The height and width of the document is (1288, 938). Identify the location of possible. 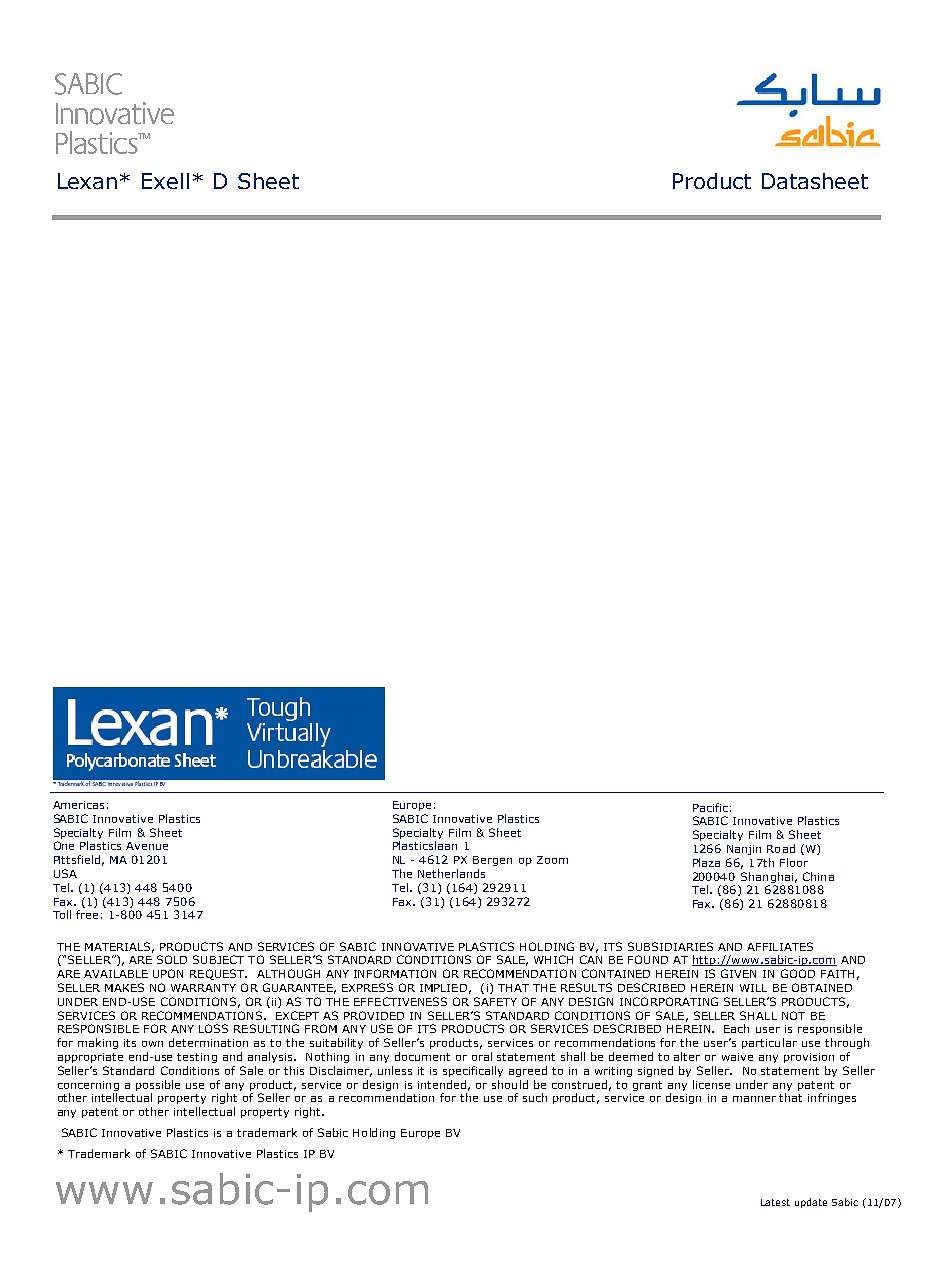
(158, 1085).
